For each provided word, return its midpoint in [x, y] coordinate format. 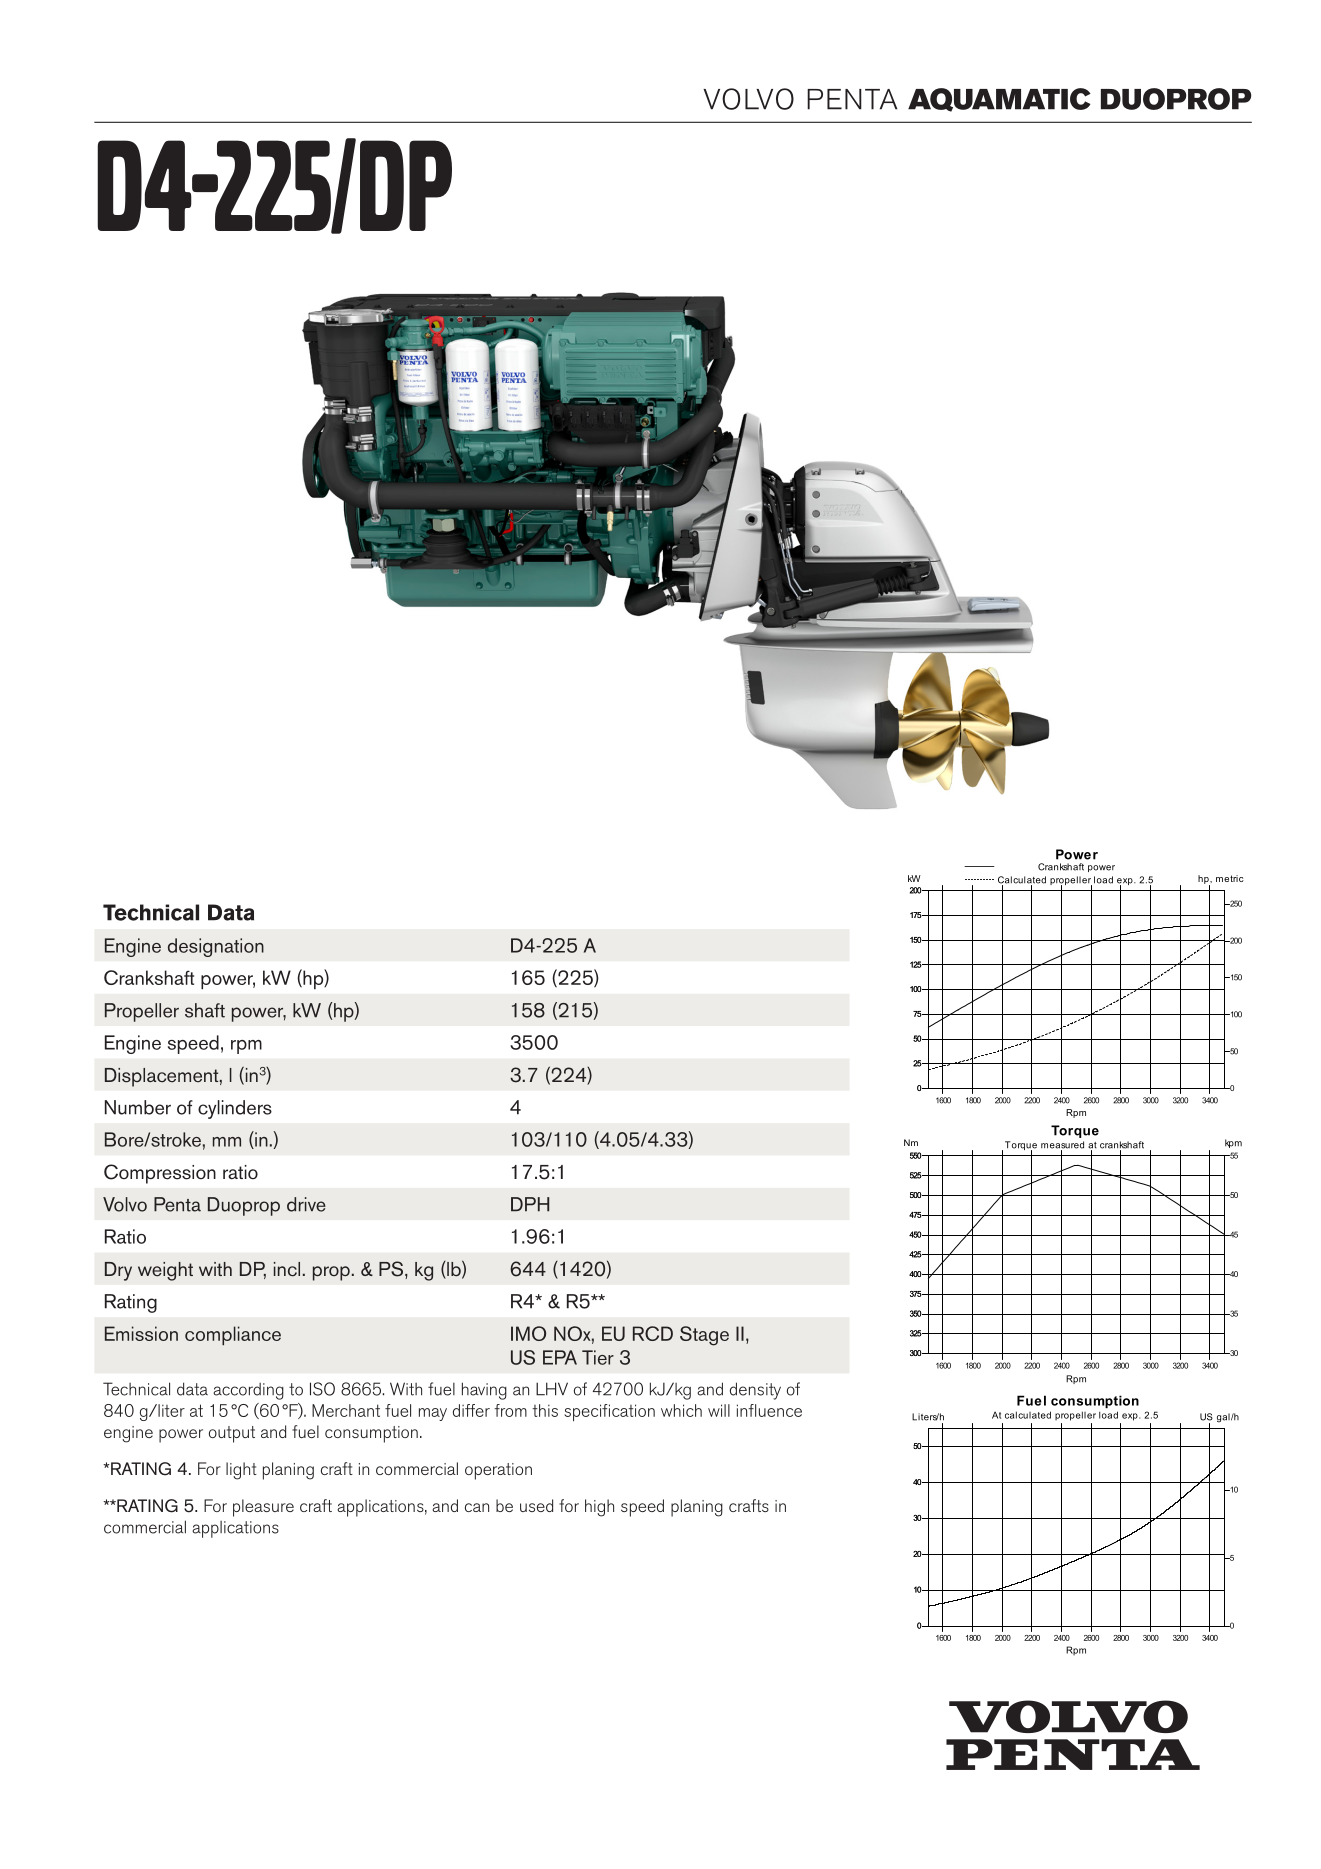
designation [216, 947]
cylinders [235, 1109]
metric [1230, 878]
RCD [653, 1333]
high [599, 1508]
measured [1062, 1146]
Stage [704, 1336]
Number [138, 1107]
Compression [160, 1174]
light [241, 1471]
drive [306, 1204]
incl [287, 1269]
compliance [233, 1335]
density [755, 1391]
